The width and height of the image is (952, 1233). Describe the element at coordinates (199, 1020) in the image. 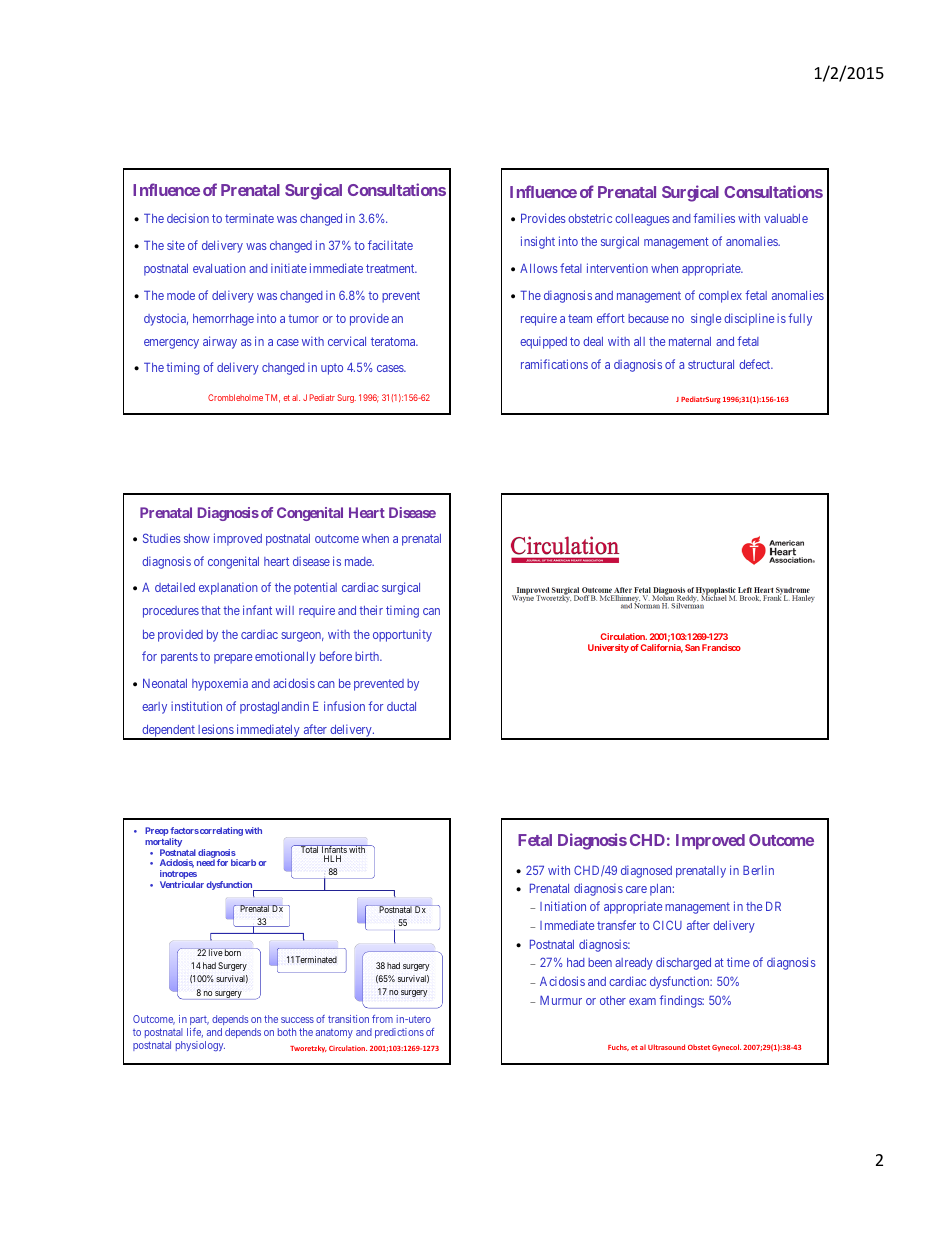

I see `part` at that location.
